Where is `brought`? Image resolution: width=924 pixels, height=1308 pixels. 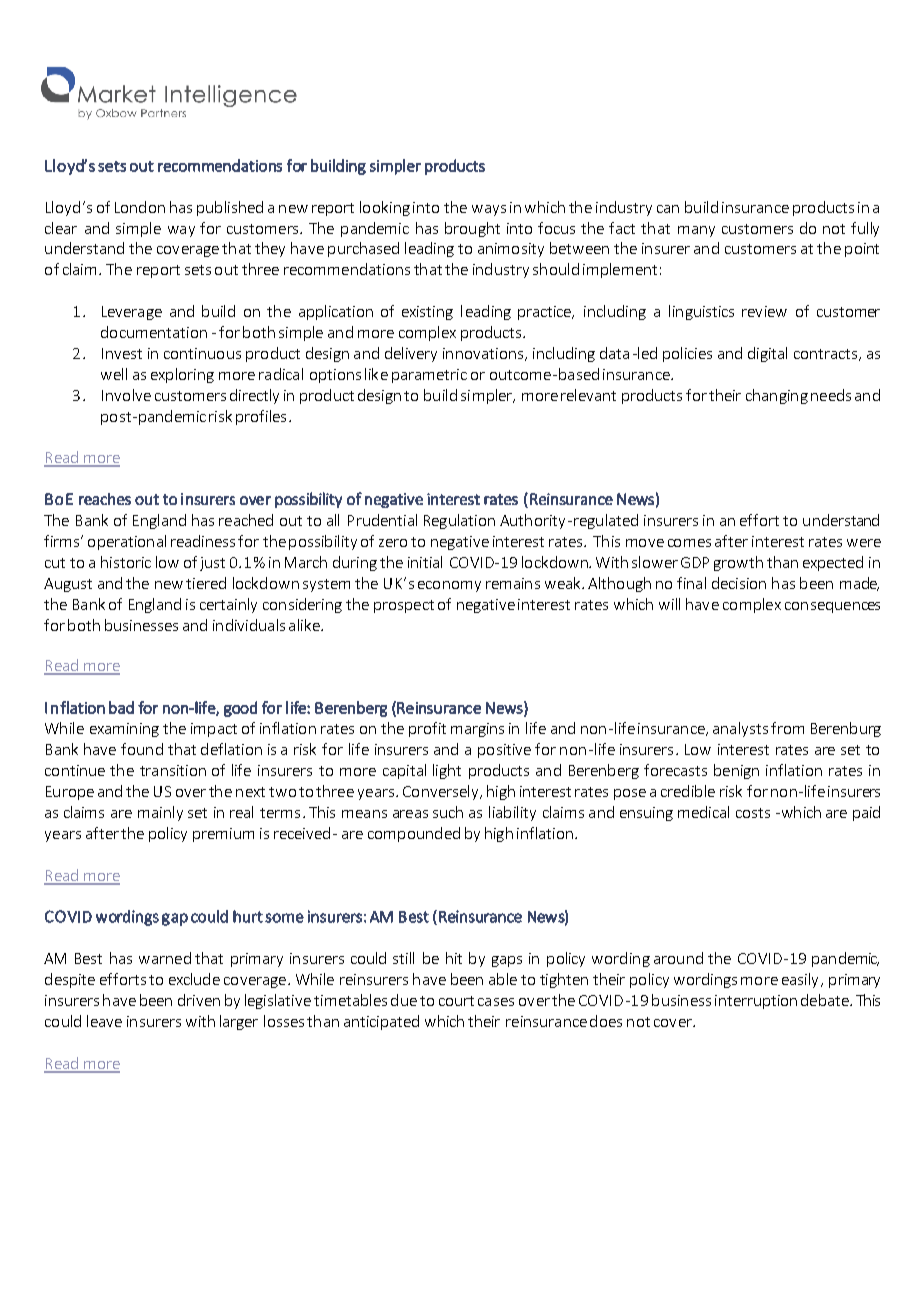 brought is located at coordinates (472, 229).
